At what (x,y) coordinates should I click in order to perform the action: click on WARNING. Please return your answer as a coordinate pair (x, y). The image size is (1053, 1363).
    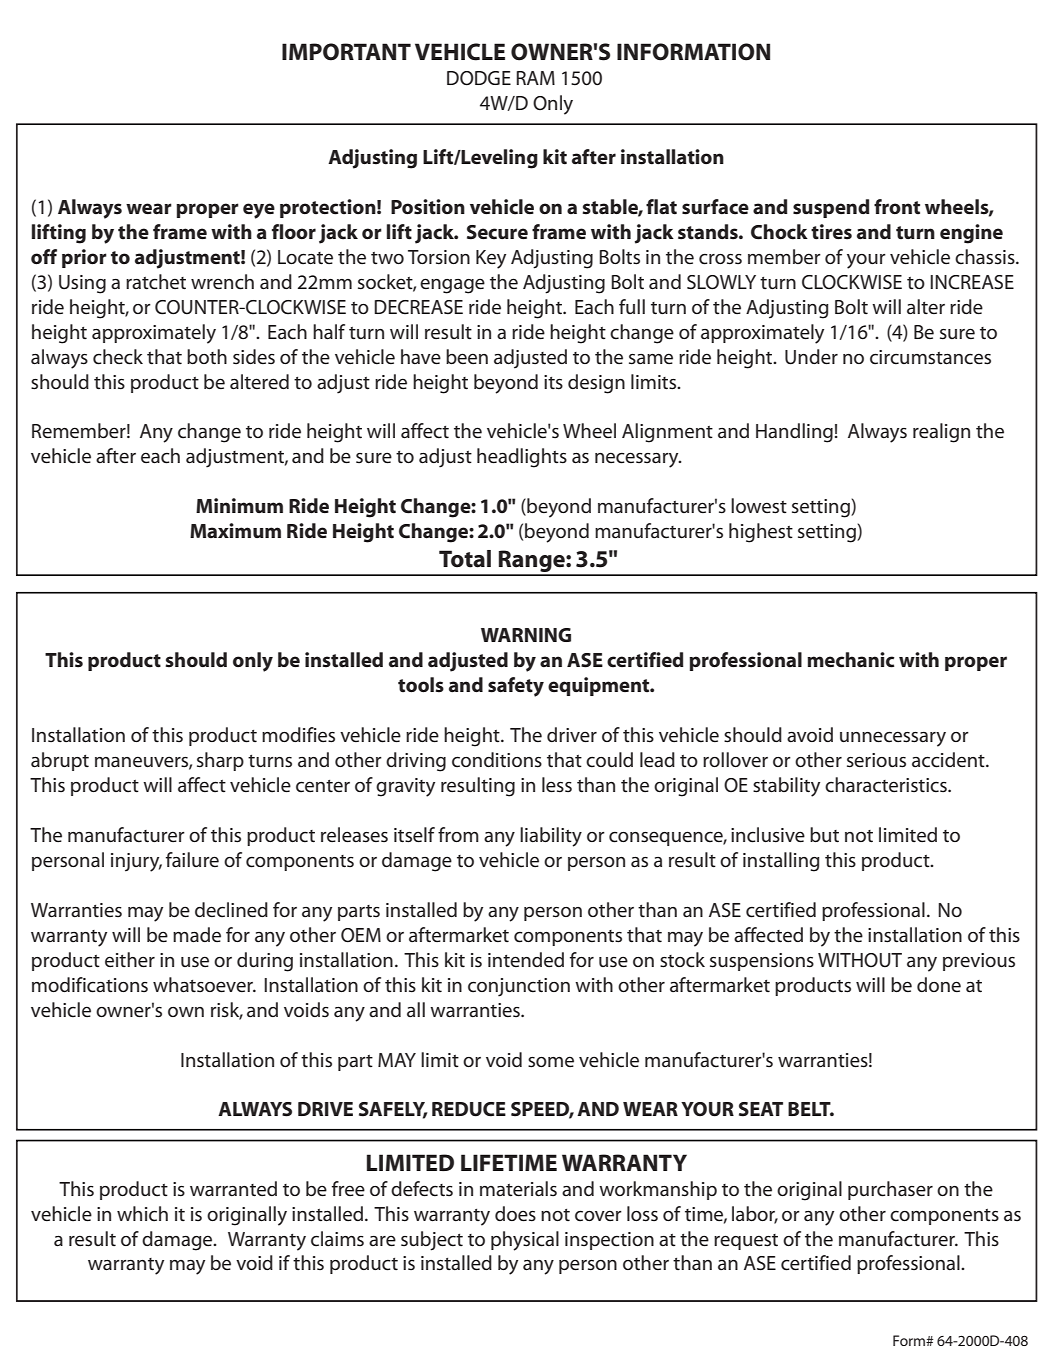
    Looking at the image, I should click on (526, 635).
